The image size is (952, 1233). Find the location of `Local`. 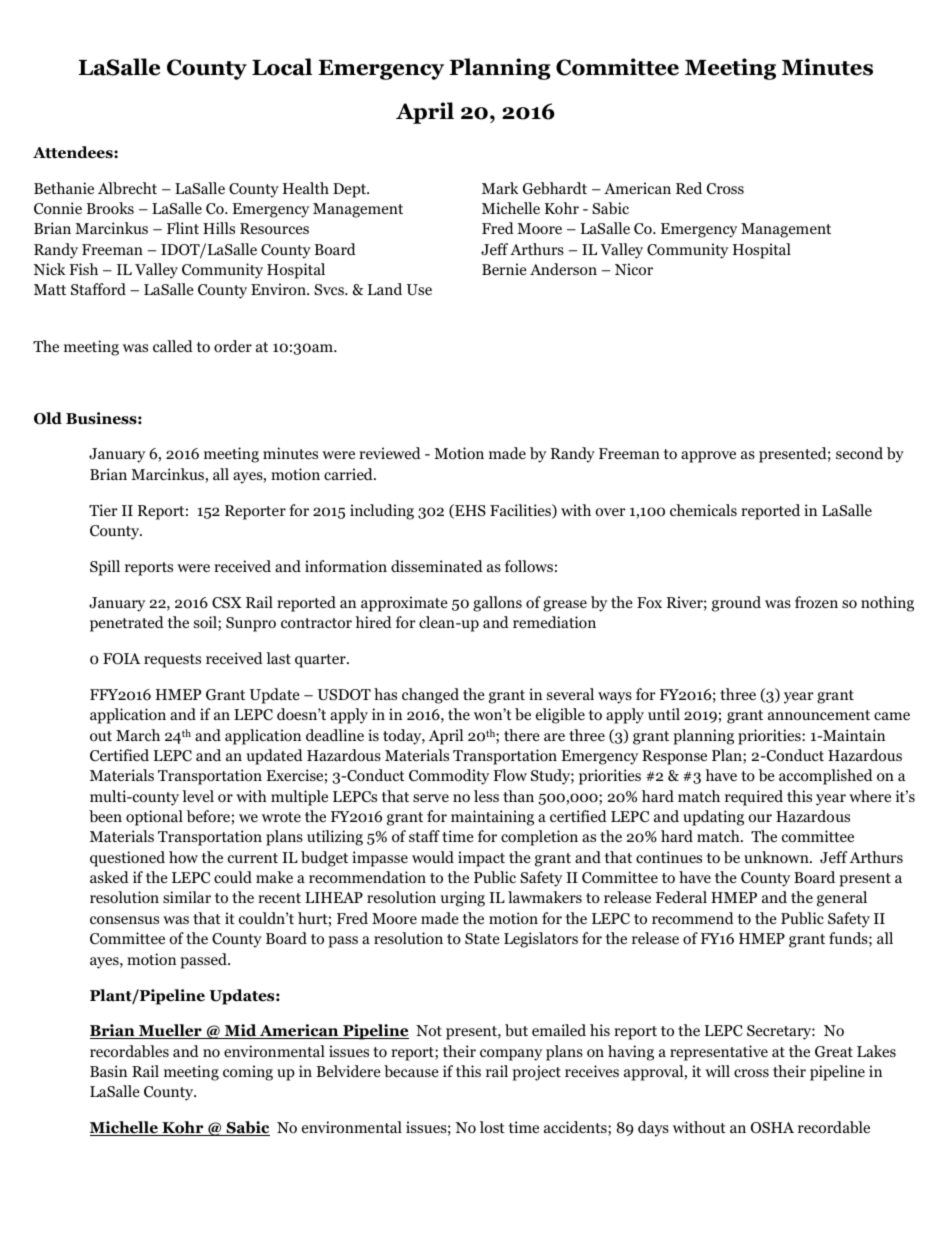

Local is located at coordinates (282, 67).
